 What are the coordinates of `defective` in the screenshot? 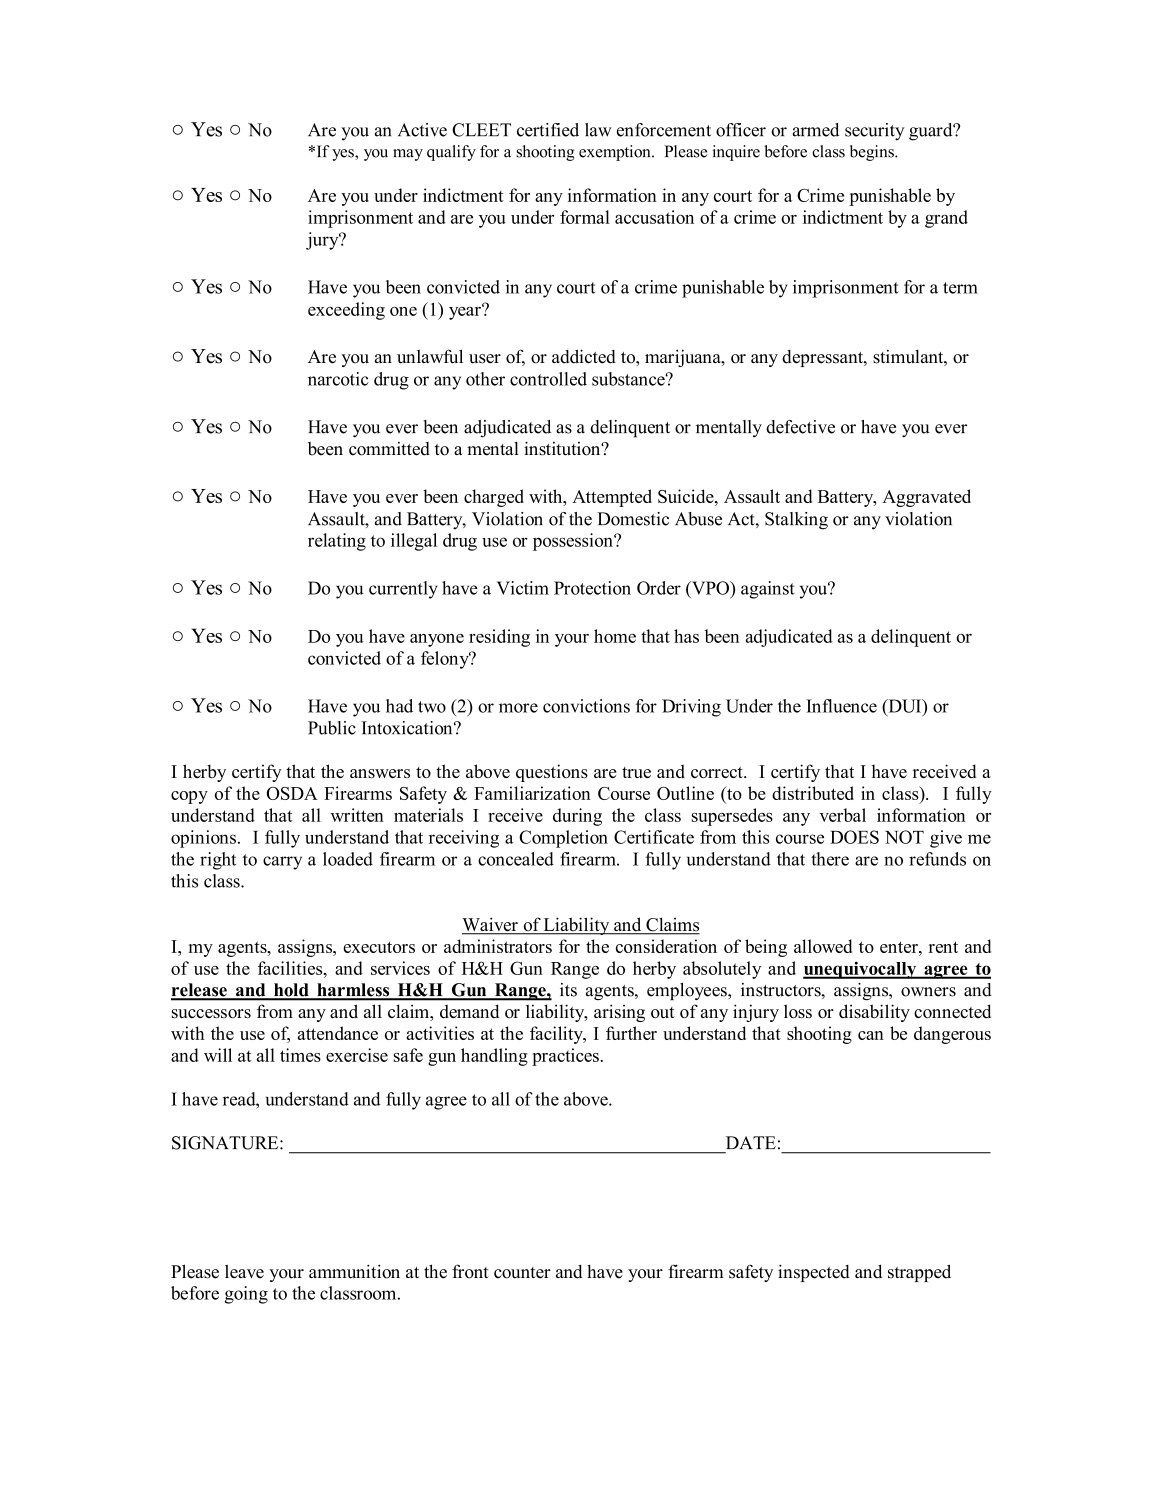 It's located at (800, 427).
